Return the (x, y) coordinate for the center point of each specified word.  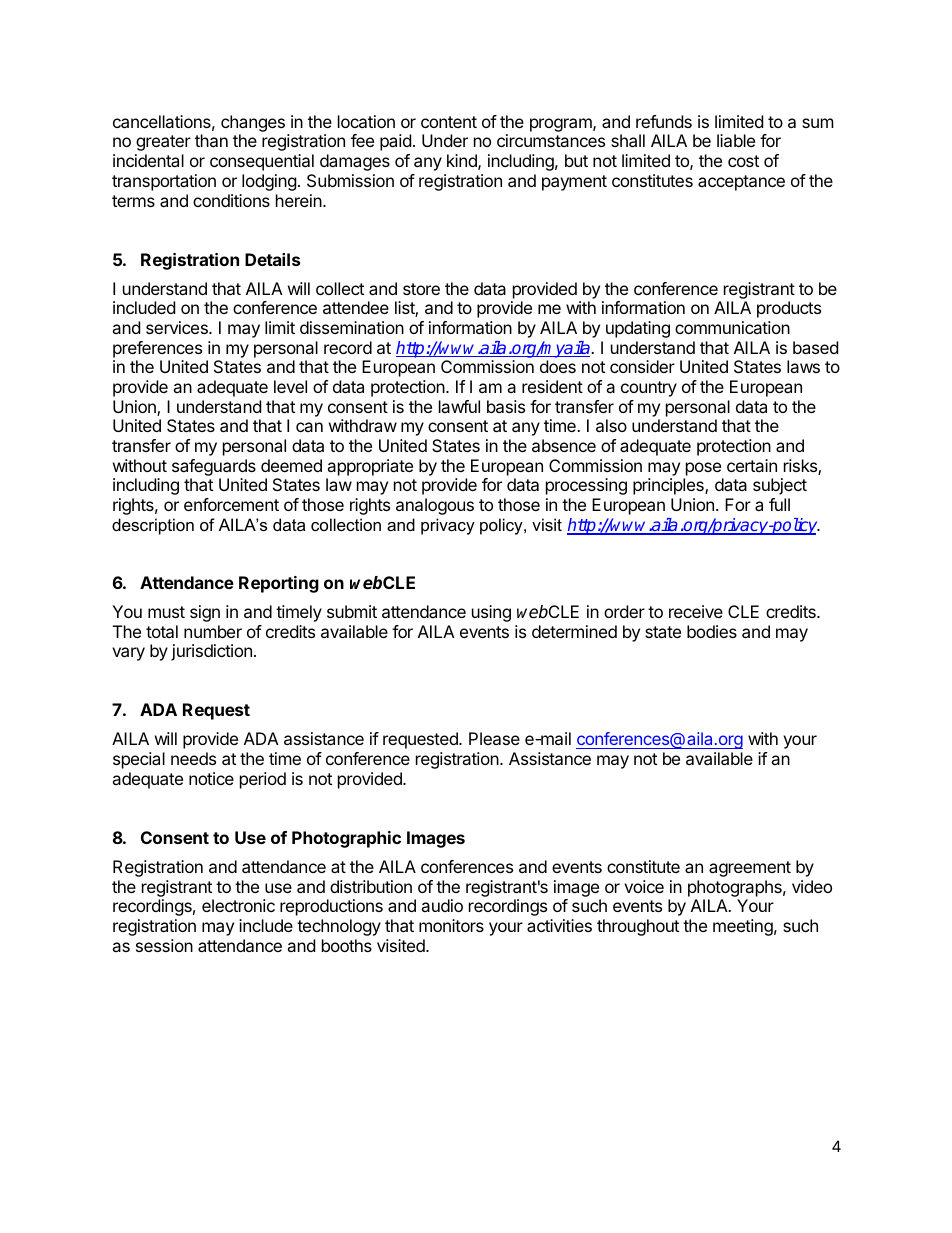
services (178, 327)
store (421, 289)
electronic (238, 905)
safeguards (214, 469)
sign (205, 613)
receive (696, 611)
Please (494, 738)
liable (736, 140)
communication (732, 327)
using (491, 613)
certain (752, 465)
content (449, 122)
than (211, 140)
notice (211, 778)
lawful (459, 406)
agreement (750, 869)
